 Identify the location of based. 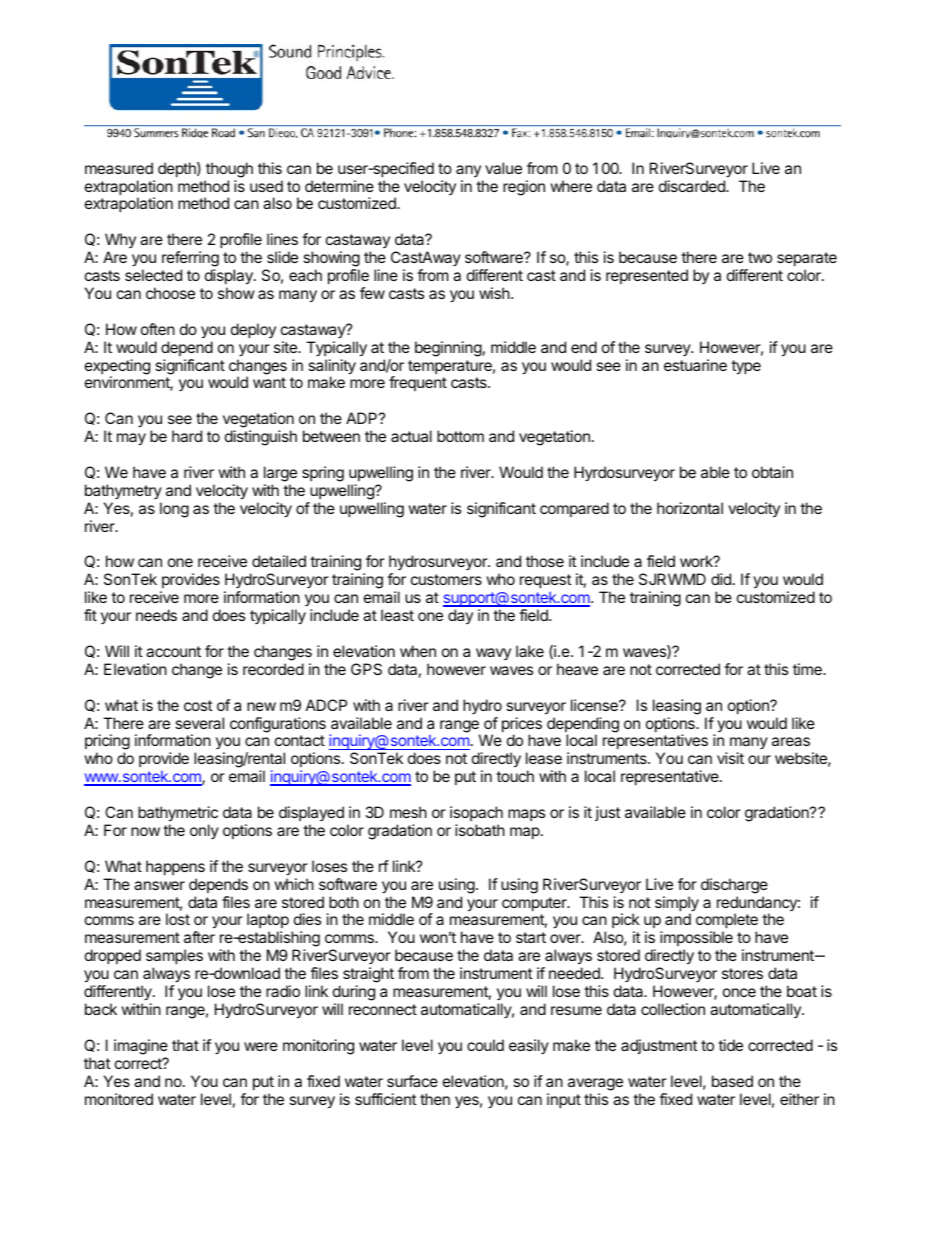
(732, 1081).
